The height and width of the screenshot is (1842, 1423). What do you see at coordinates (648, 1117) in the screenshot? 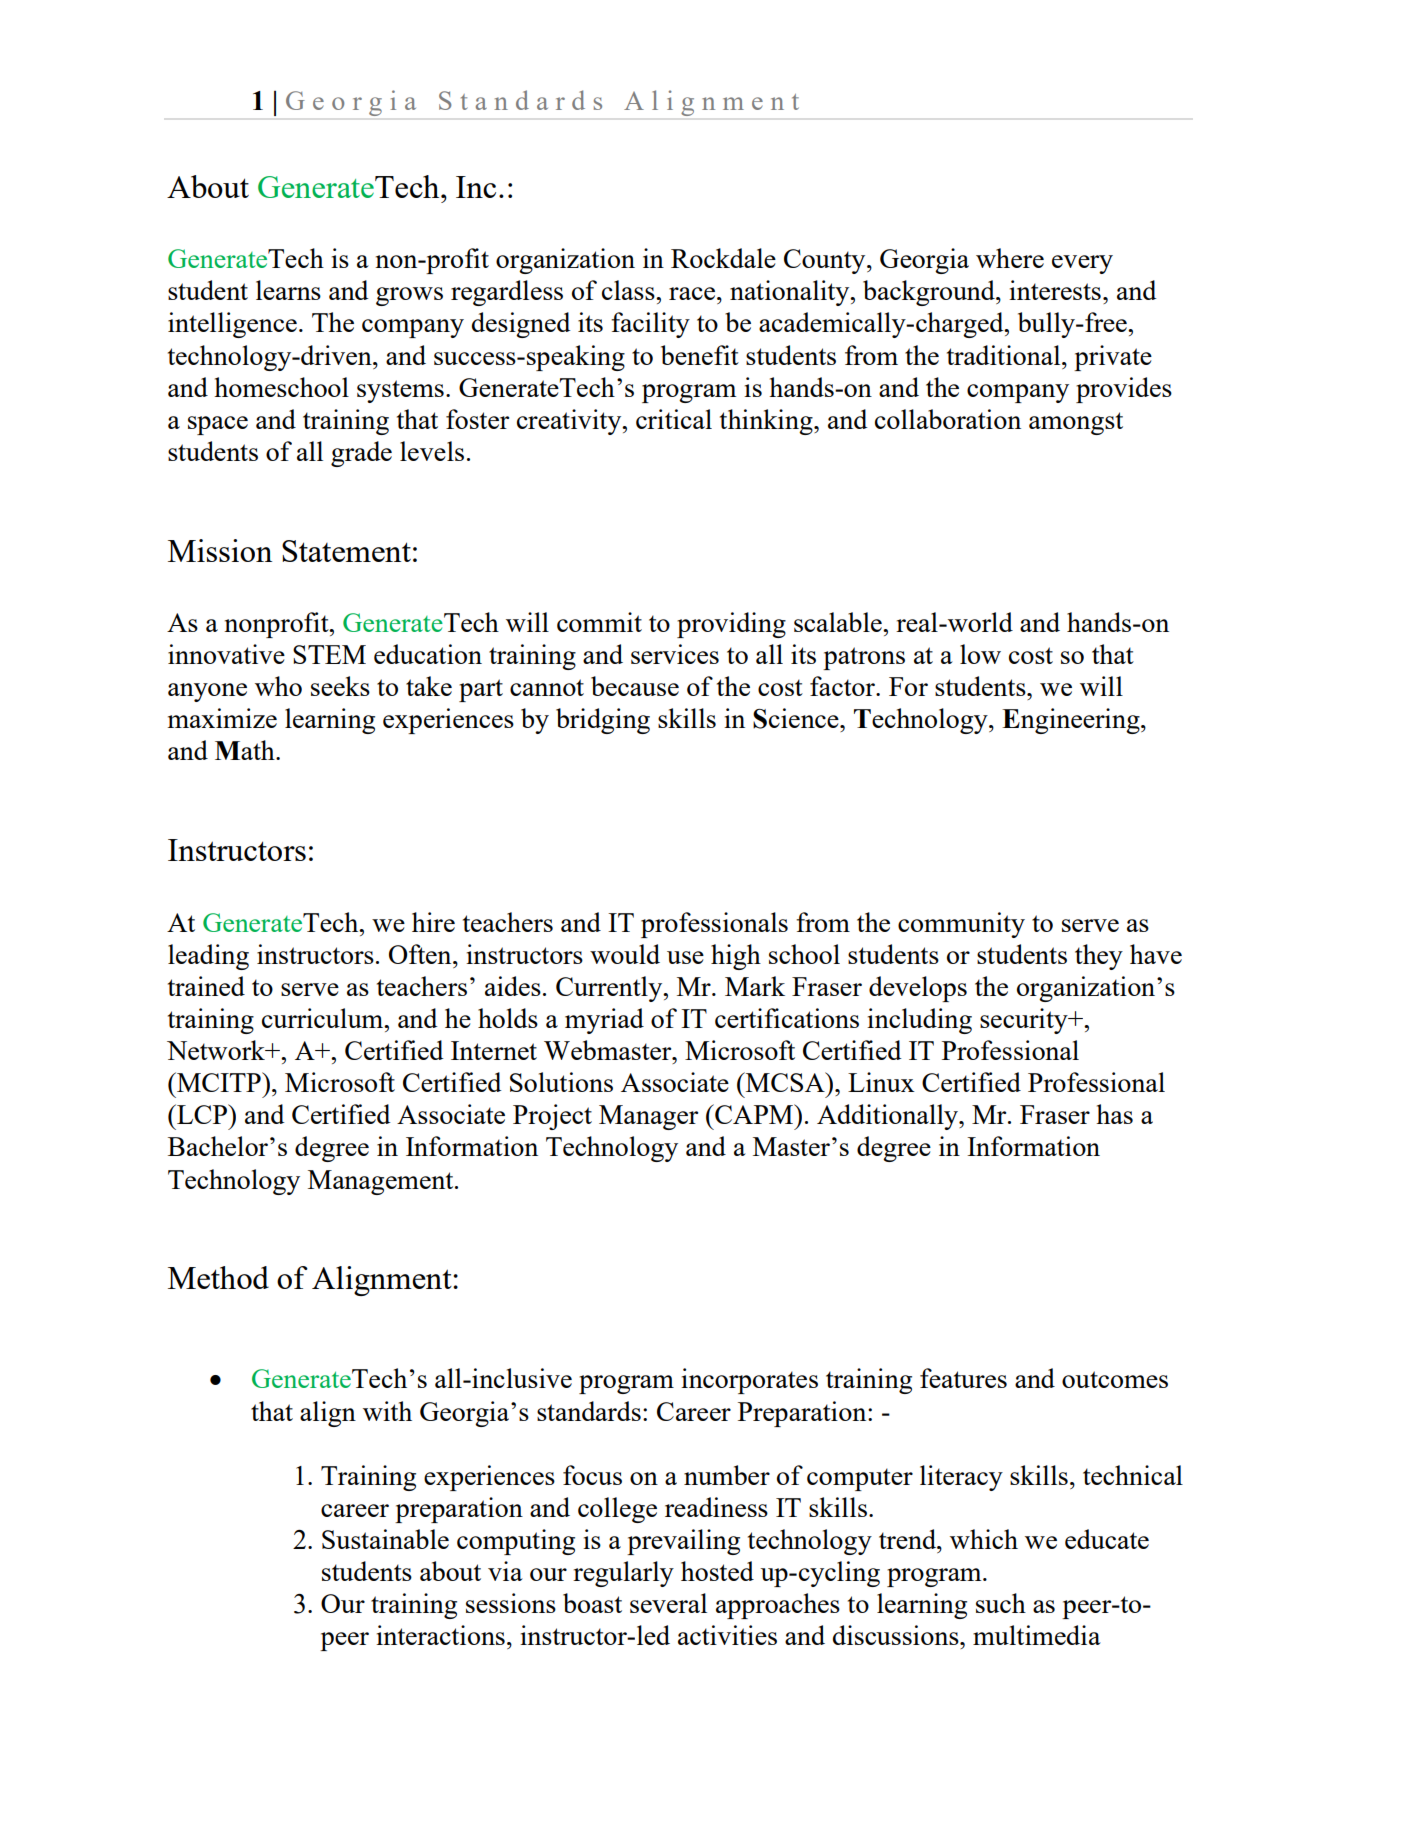
I see `Manager` at bounding box center [648, 1117].
